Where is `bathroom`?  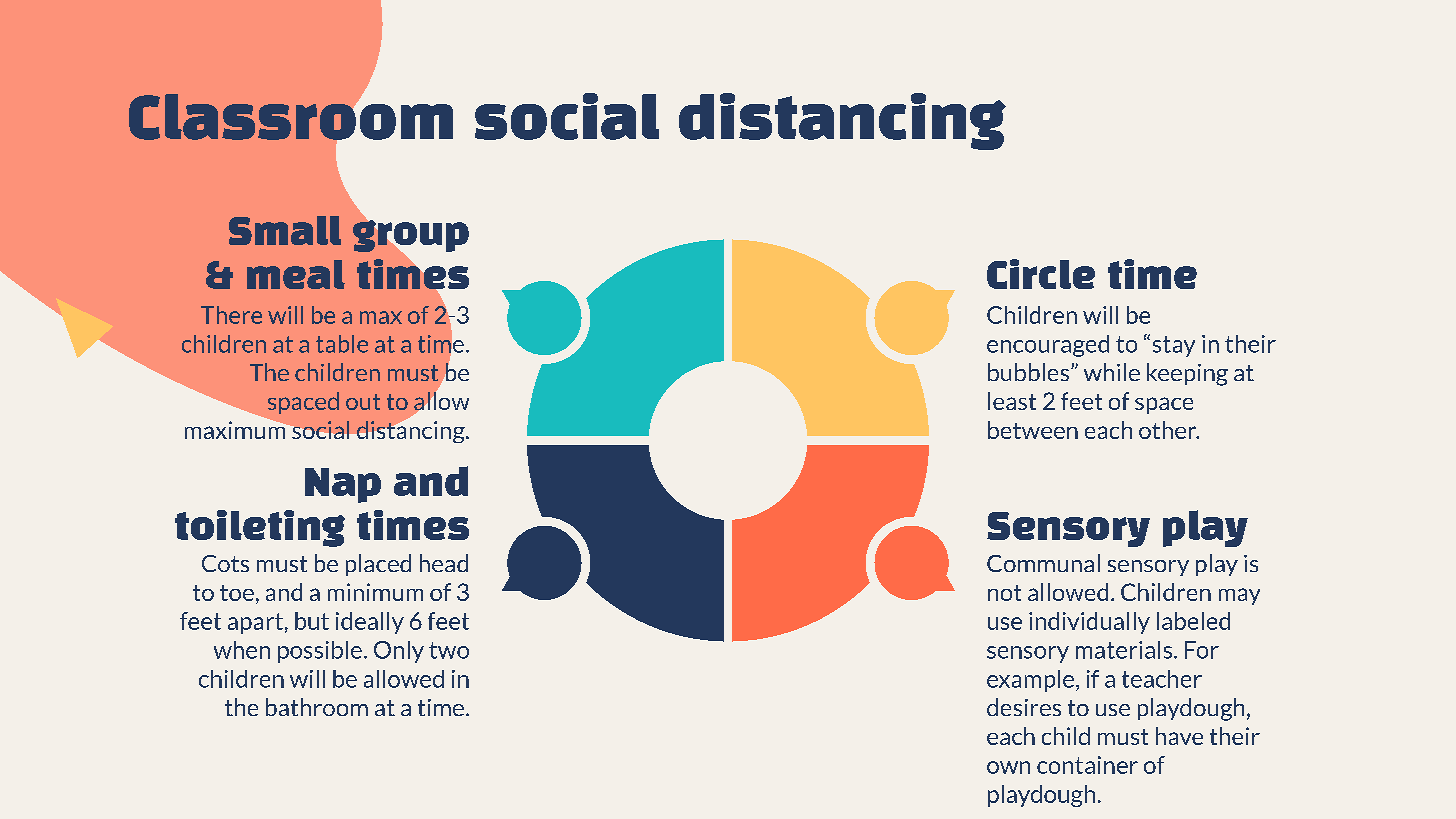 bathroom is located at coordinates (317, 707).
